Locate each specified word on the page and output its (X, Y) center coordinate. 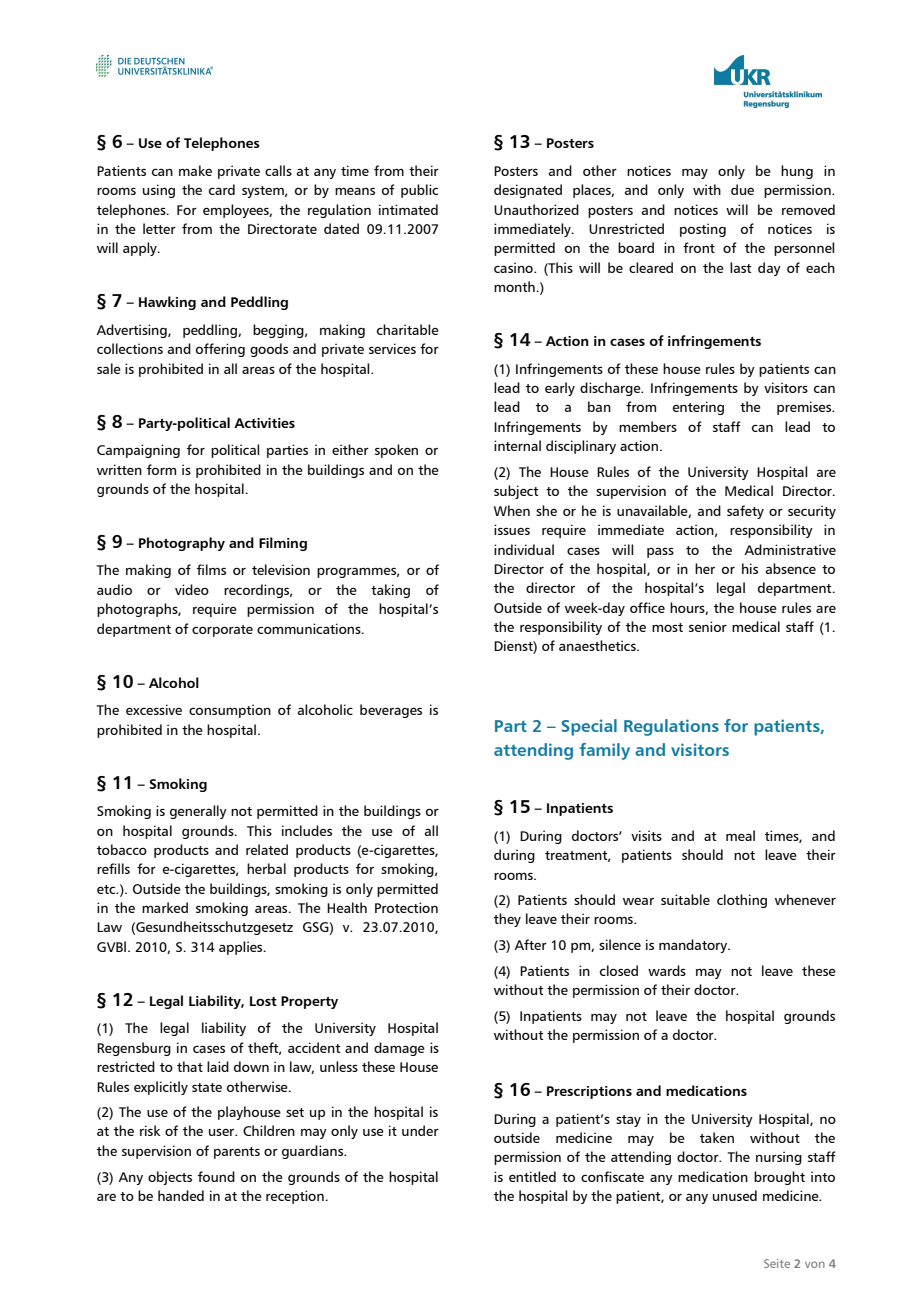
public (419, 191)
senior (708, 626)
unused (735, 1195)
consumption (230, 711)
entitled (532, 1176)
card (222, 189)
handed (181, 1195)
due (742, 189)
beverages (391, 711)
